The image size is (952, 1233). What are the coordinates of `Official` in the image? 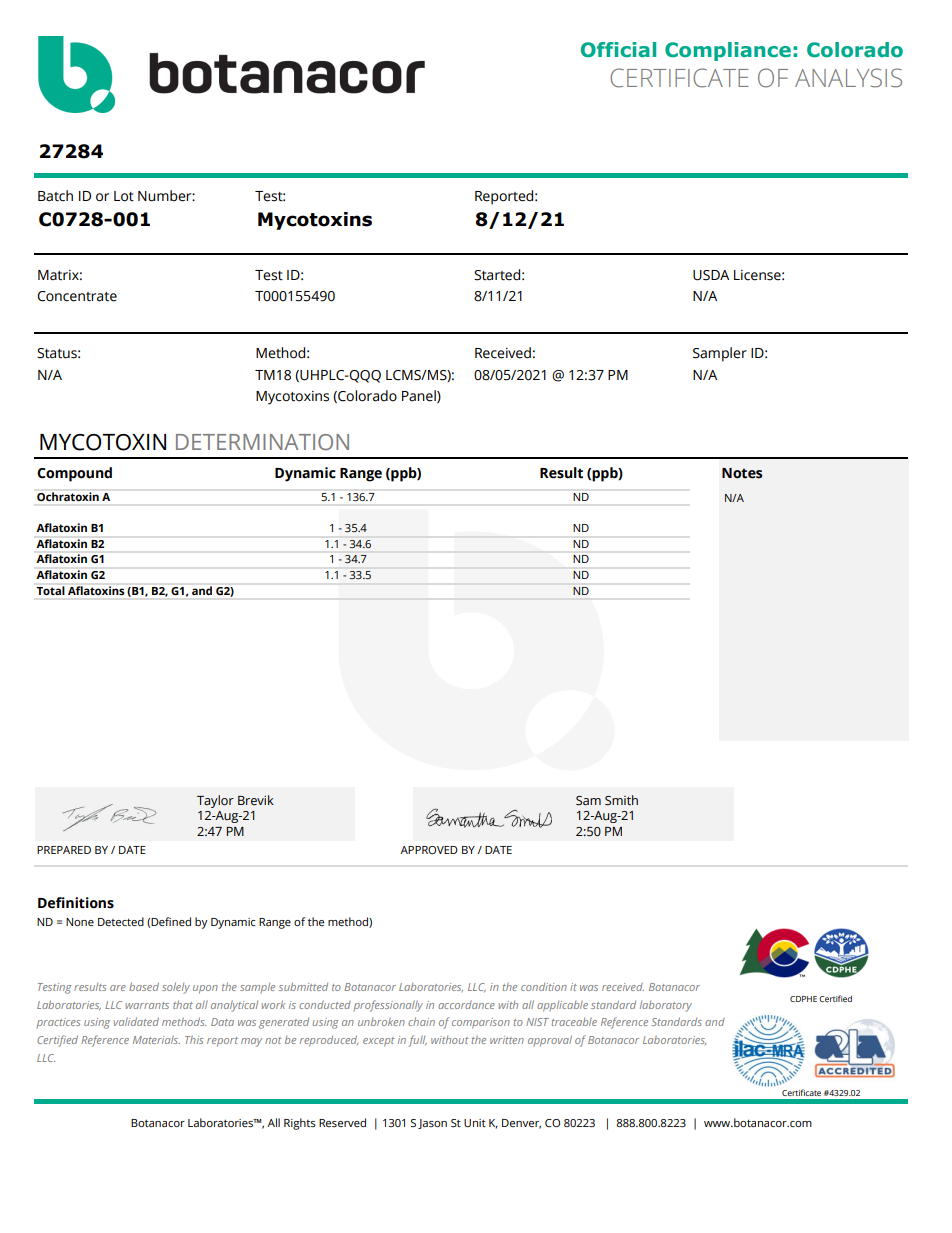 It's located at (618, 50).
